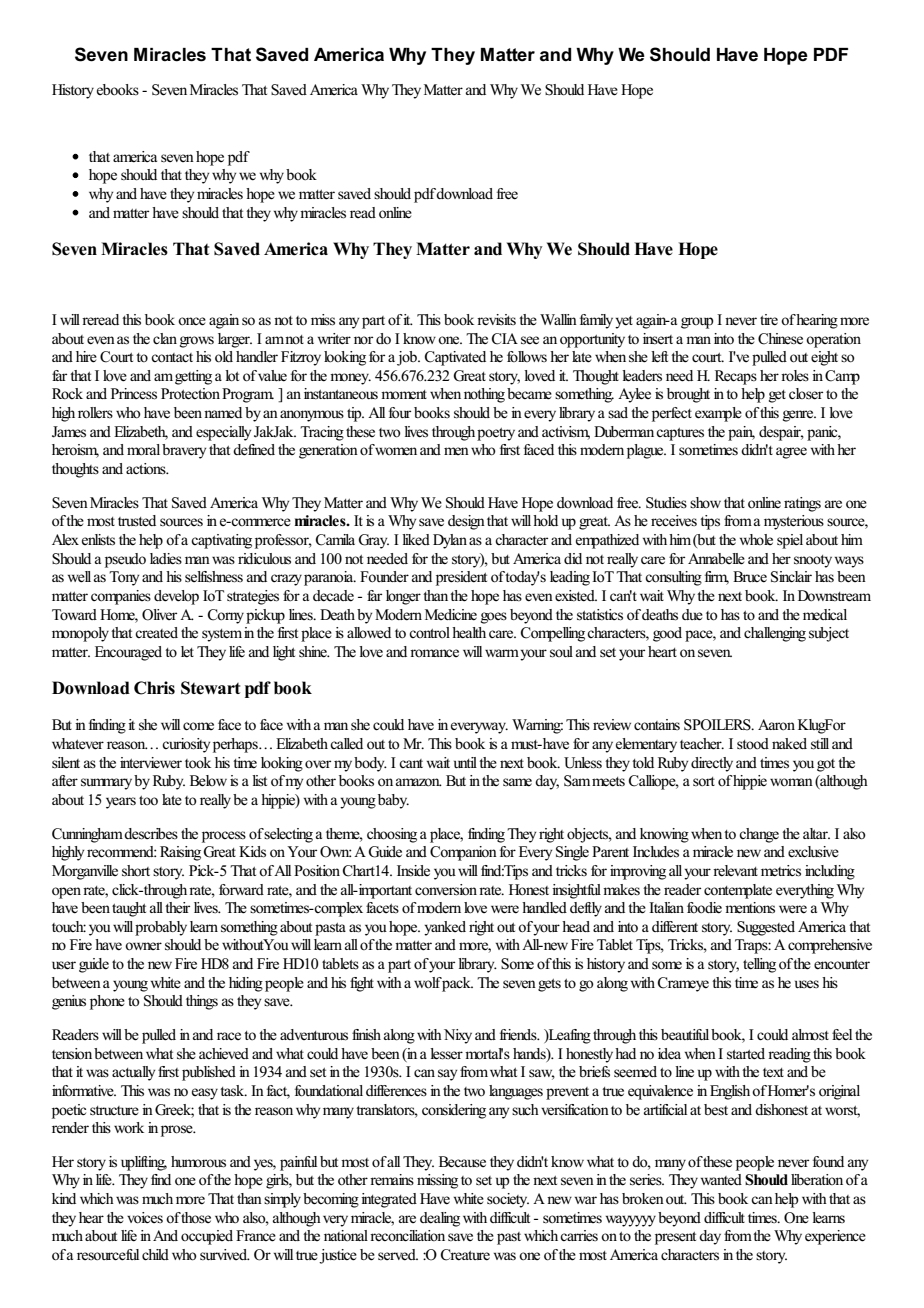 This image has width=924, height=1308. Describe the element at coordinates (145, 1218) in the image. I see `voices` at that location.
